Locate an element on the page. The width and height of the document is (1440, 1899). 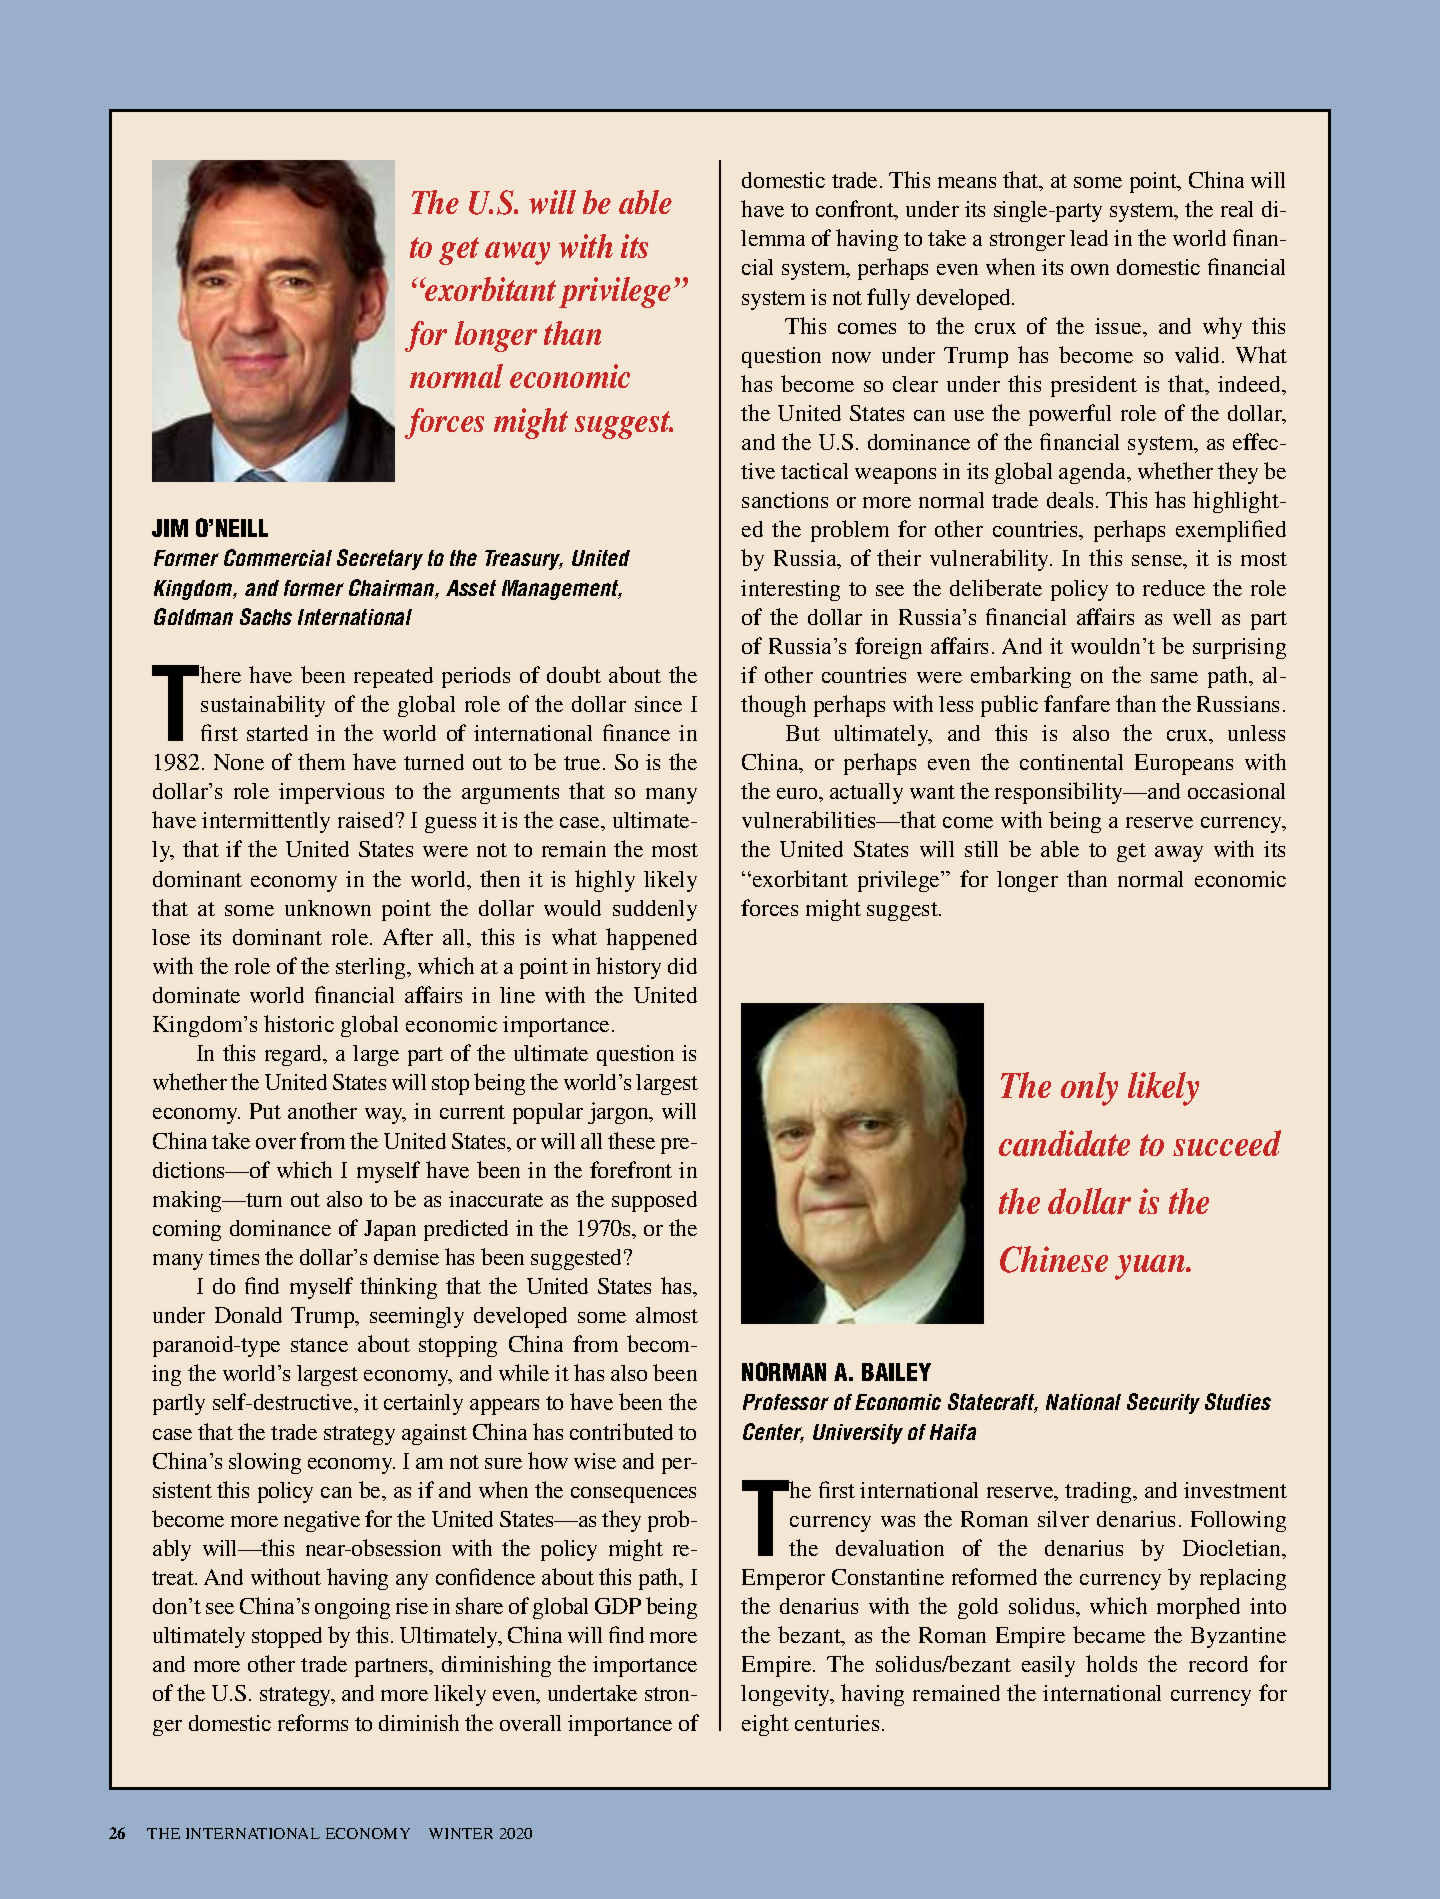
Secretary is located at coordinates (380, 559).
